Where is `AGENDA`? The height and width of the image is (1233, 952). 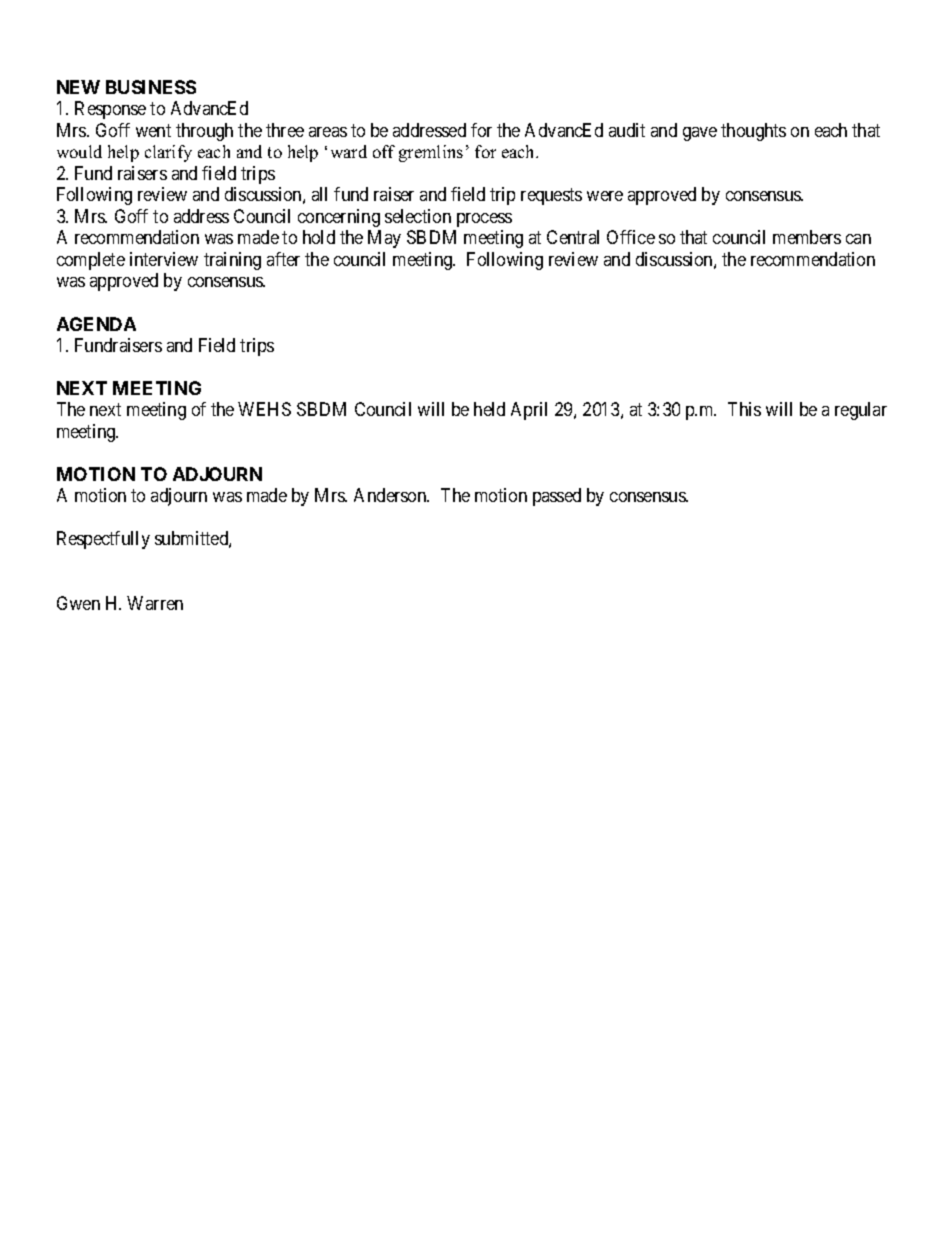 AGENDA is located at coordinates (96, 324).
